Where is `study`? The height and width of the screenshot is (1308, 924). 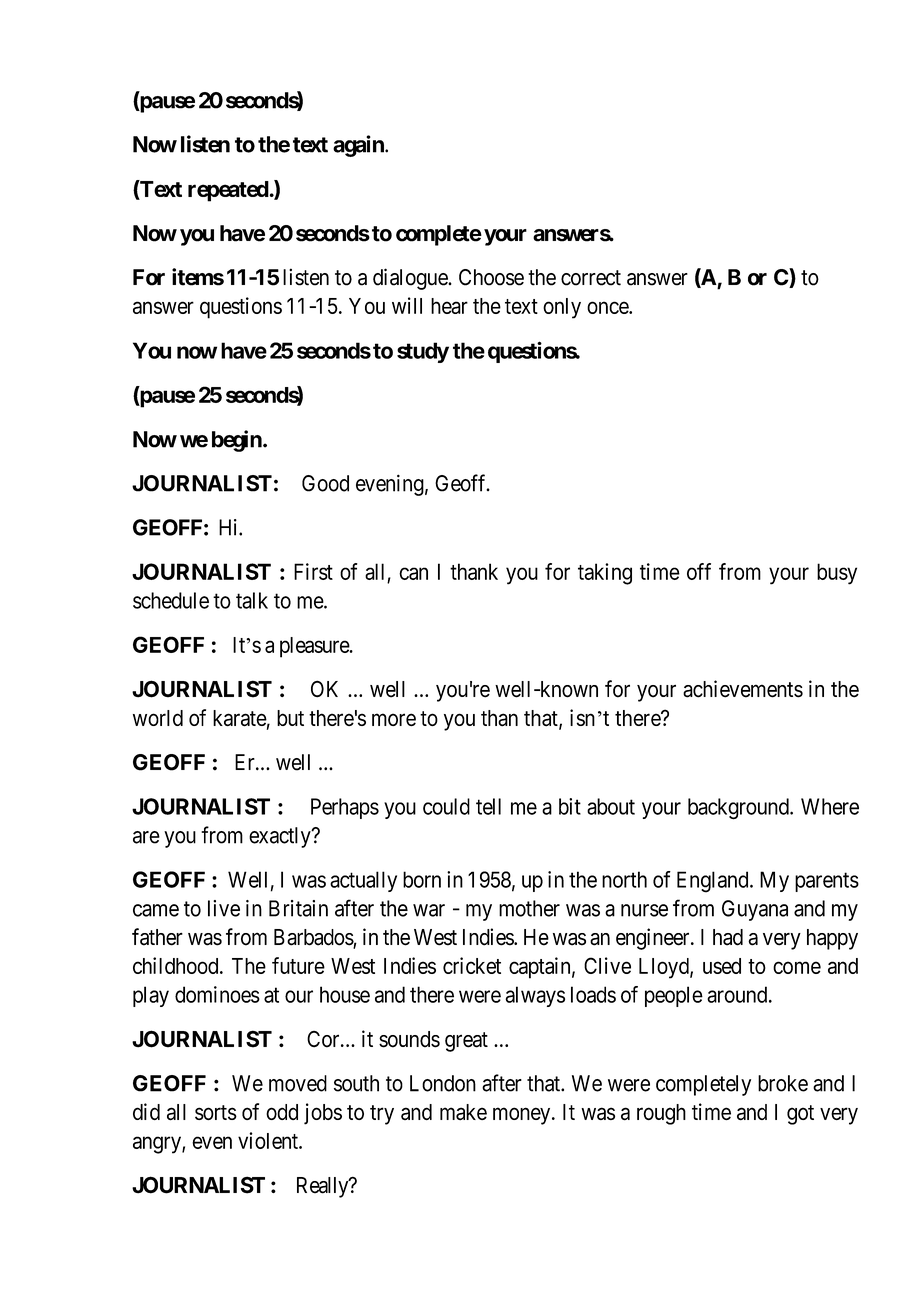 study is located at coordinates (423, 352).
